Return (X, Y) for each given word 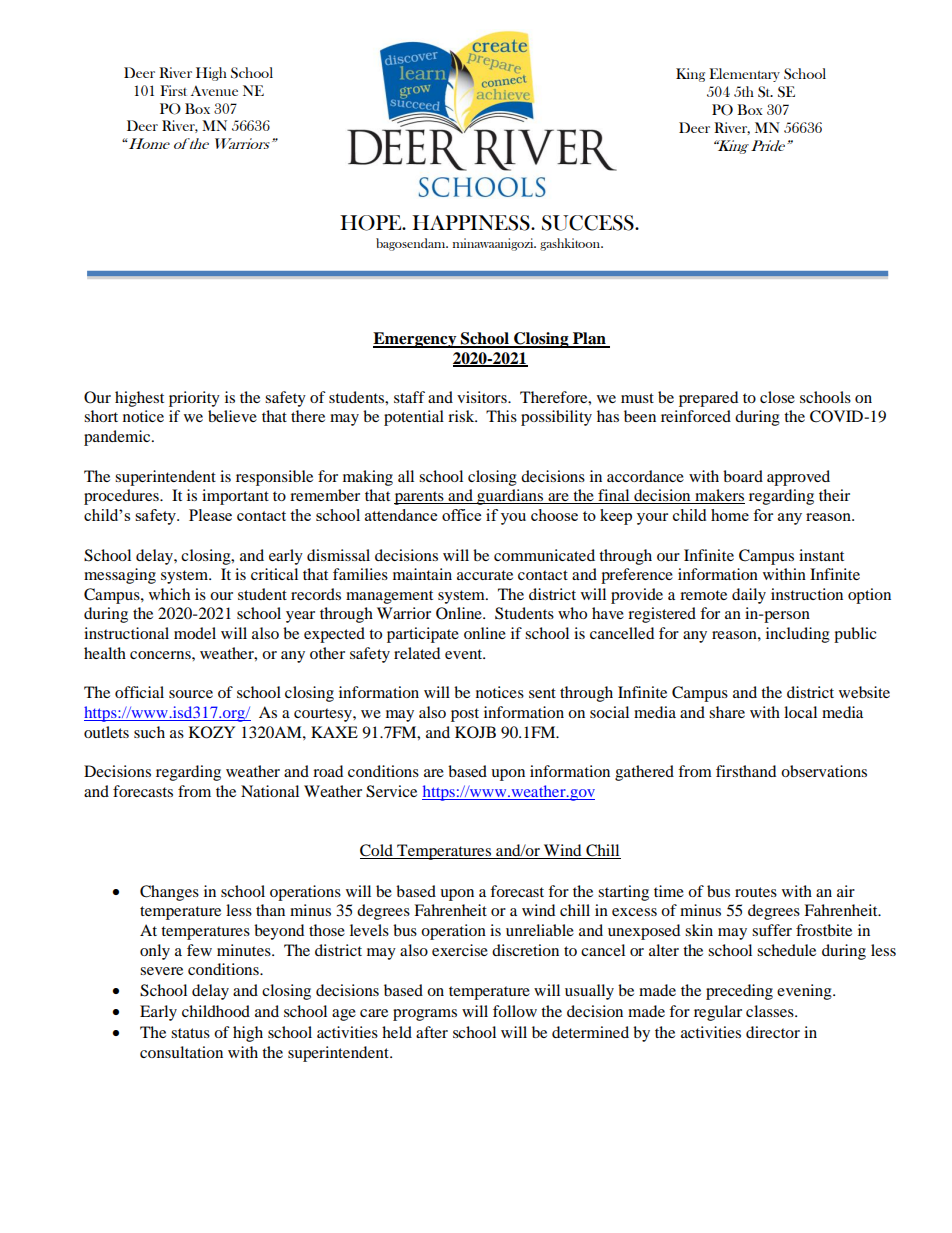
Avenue (214, 90)
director (773, 1032)
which (169, 594)
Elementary (744, 75)
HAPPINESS (472, 223)
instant (821, 555)
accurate (485, 575)
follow (515, 1011)
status (190, 1033)
